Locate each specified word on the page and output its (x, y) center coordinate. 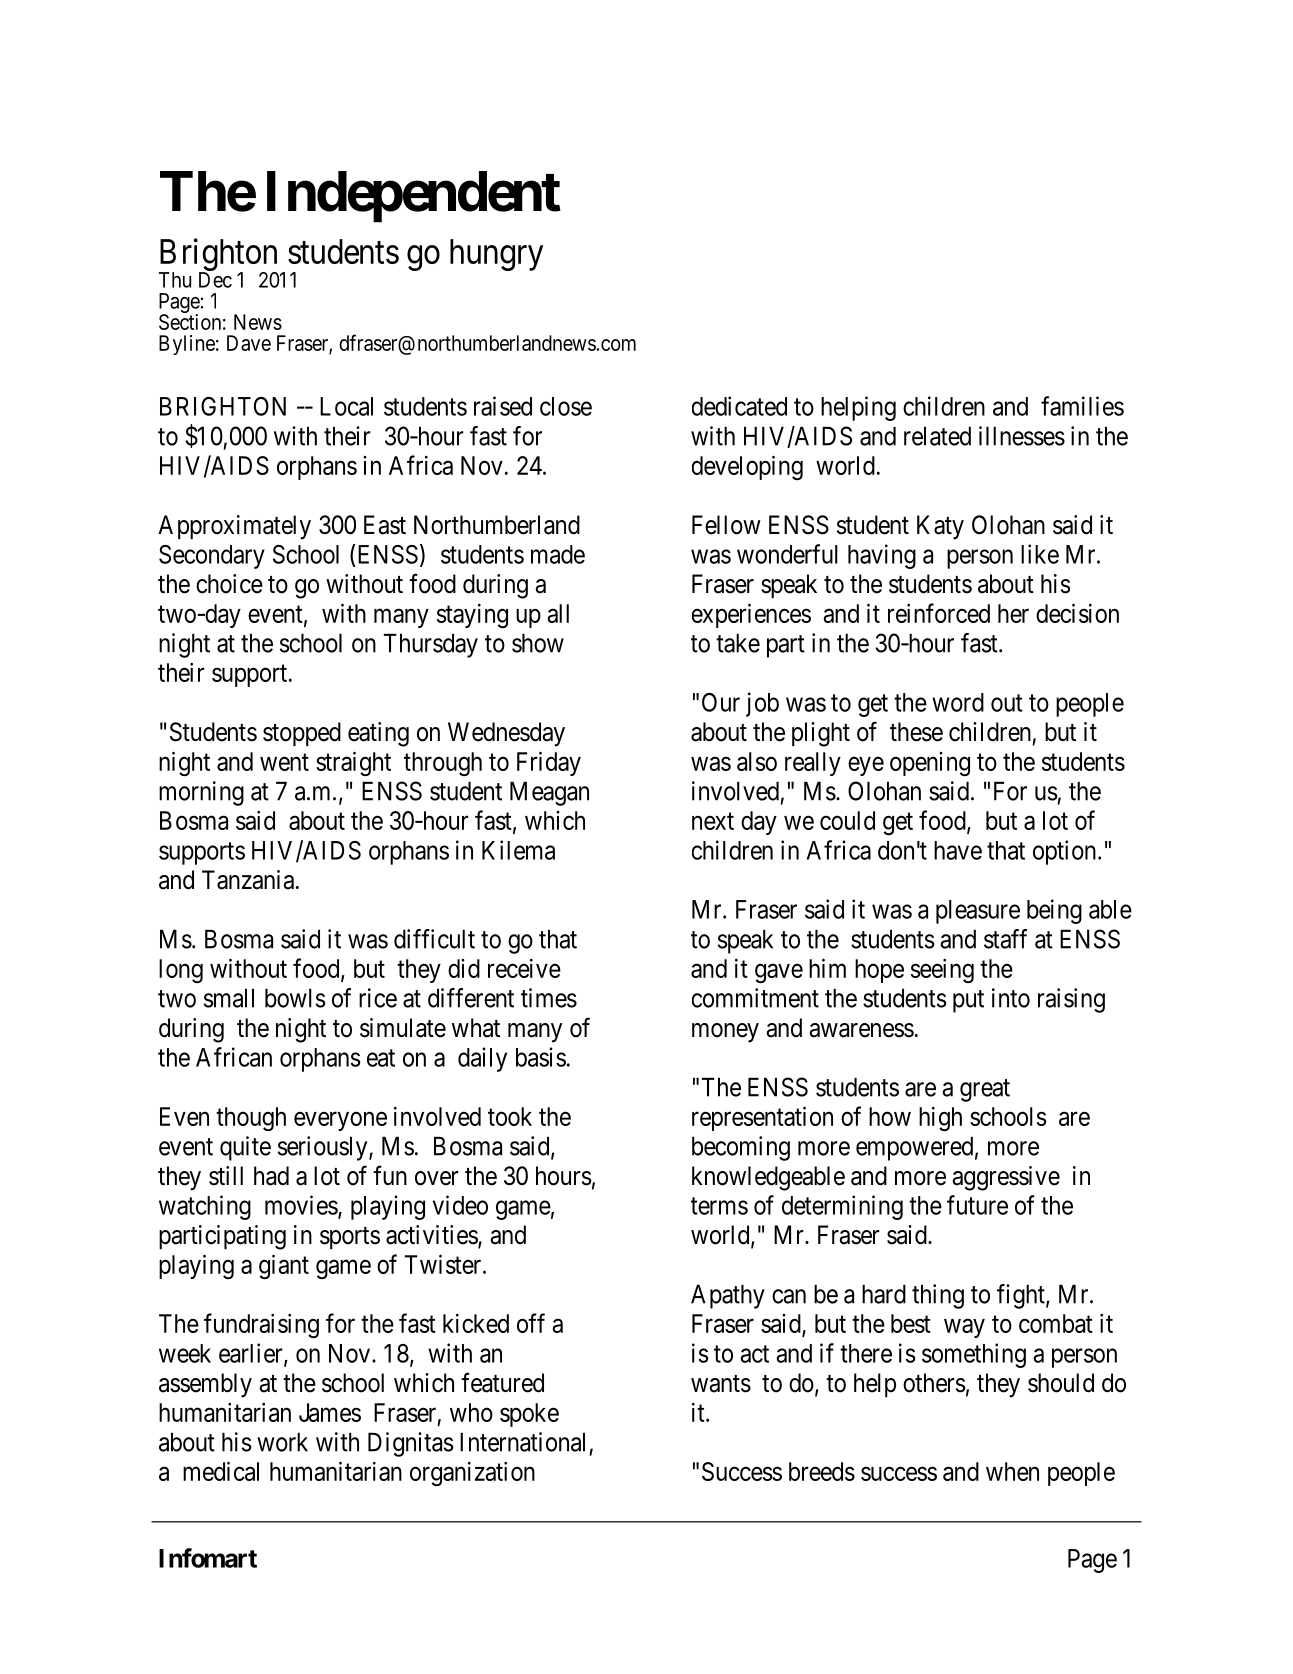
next (713, 821)
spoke (529, 1415)
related (937, 436)
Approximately (234, 527)
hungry (496, 255)
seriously (324, 1148)
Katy (940, 527)
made (558, 554)
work (282, 1442)
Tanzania (248, 880)
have (958, 850)
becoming (741, 1148)
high (940, 1119)
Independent (414, 197)
